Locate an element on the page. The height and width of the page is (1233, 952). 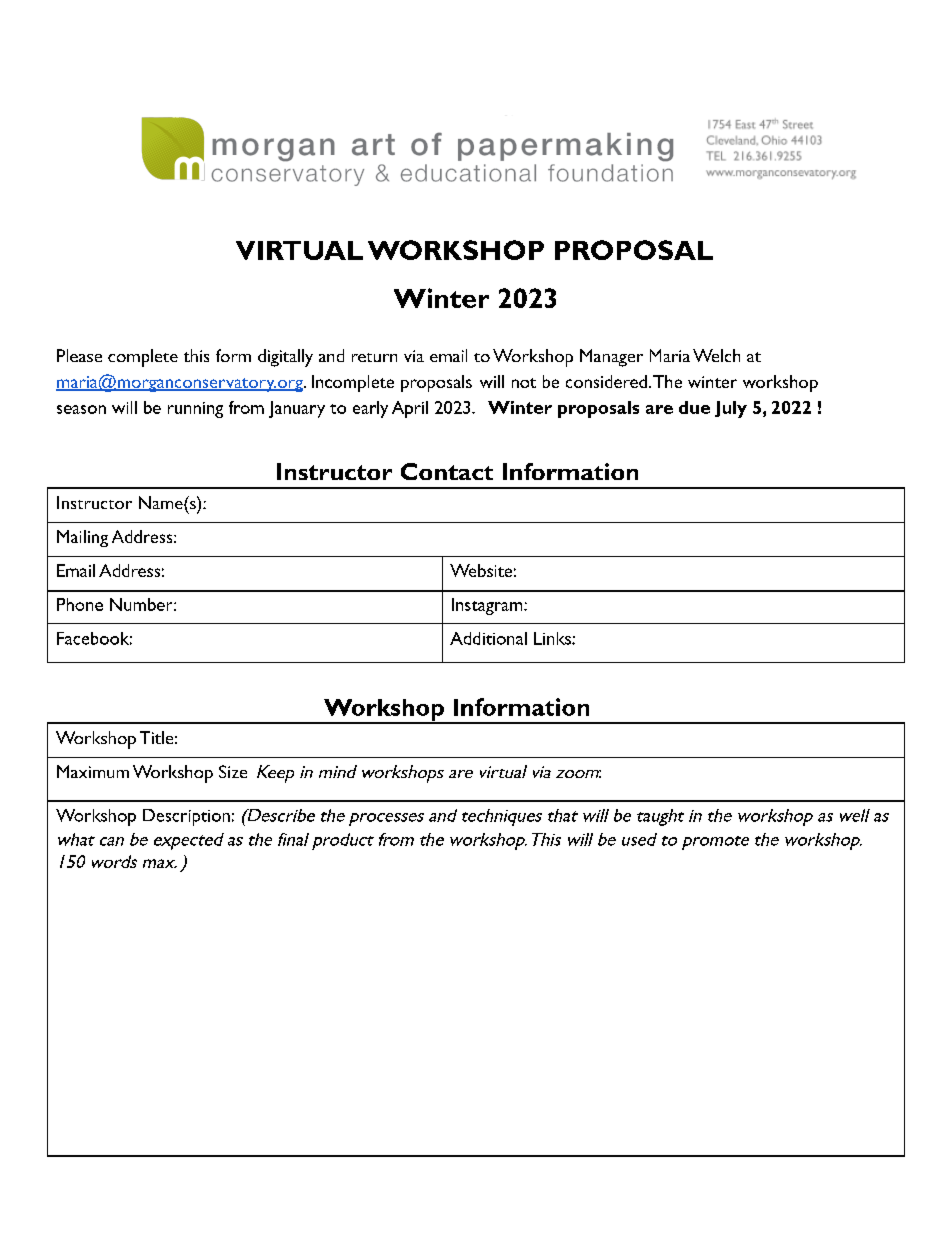
Links is located at coordinates (553, 638).
